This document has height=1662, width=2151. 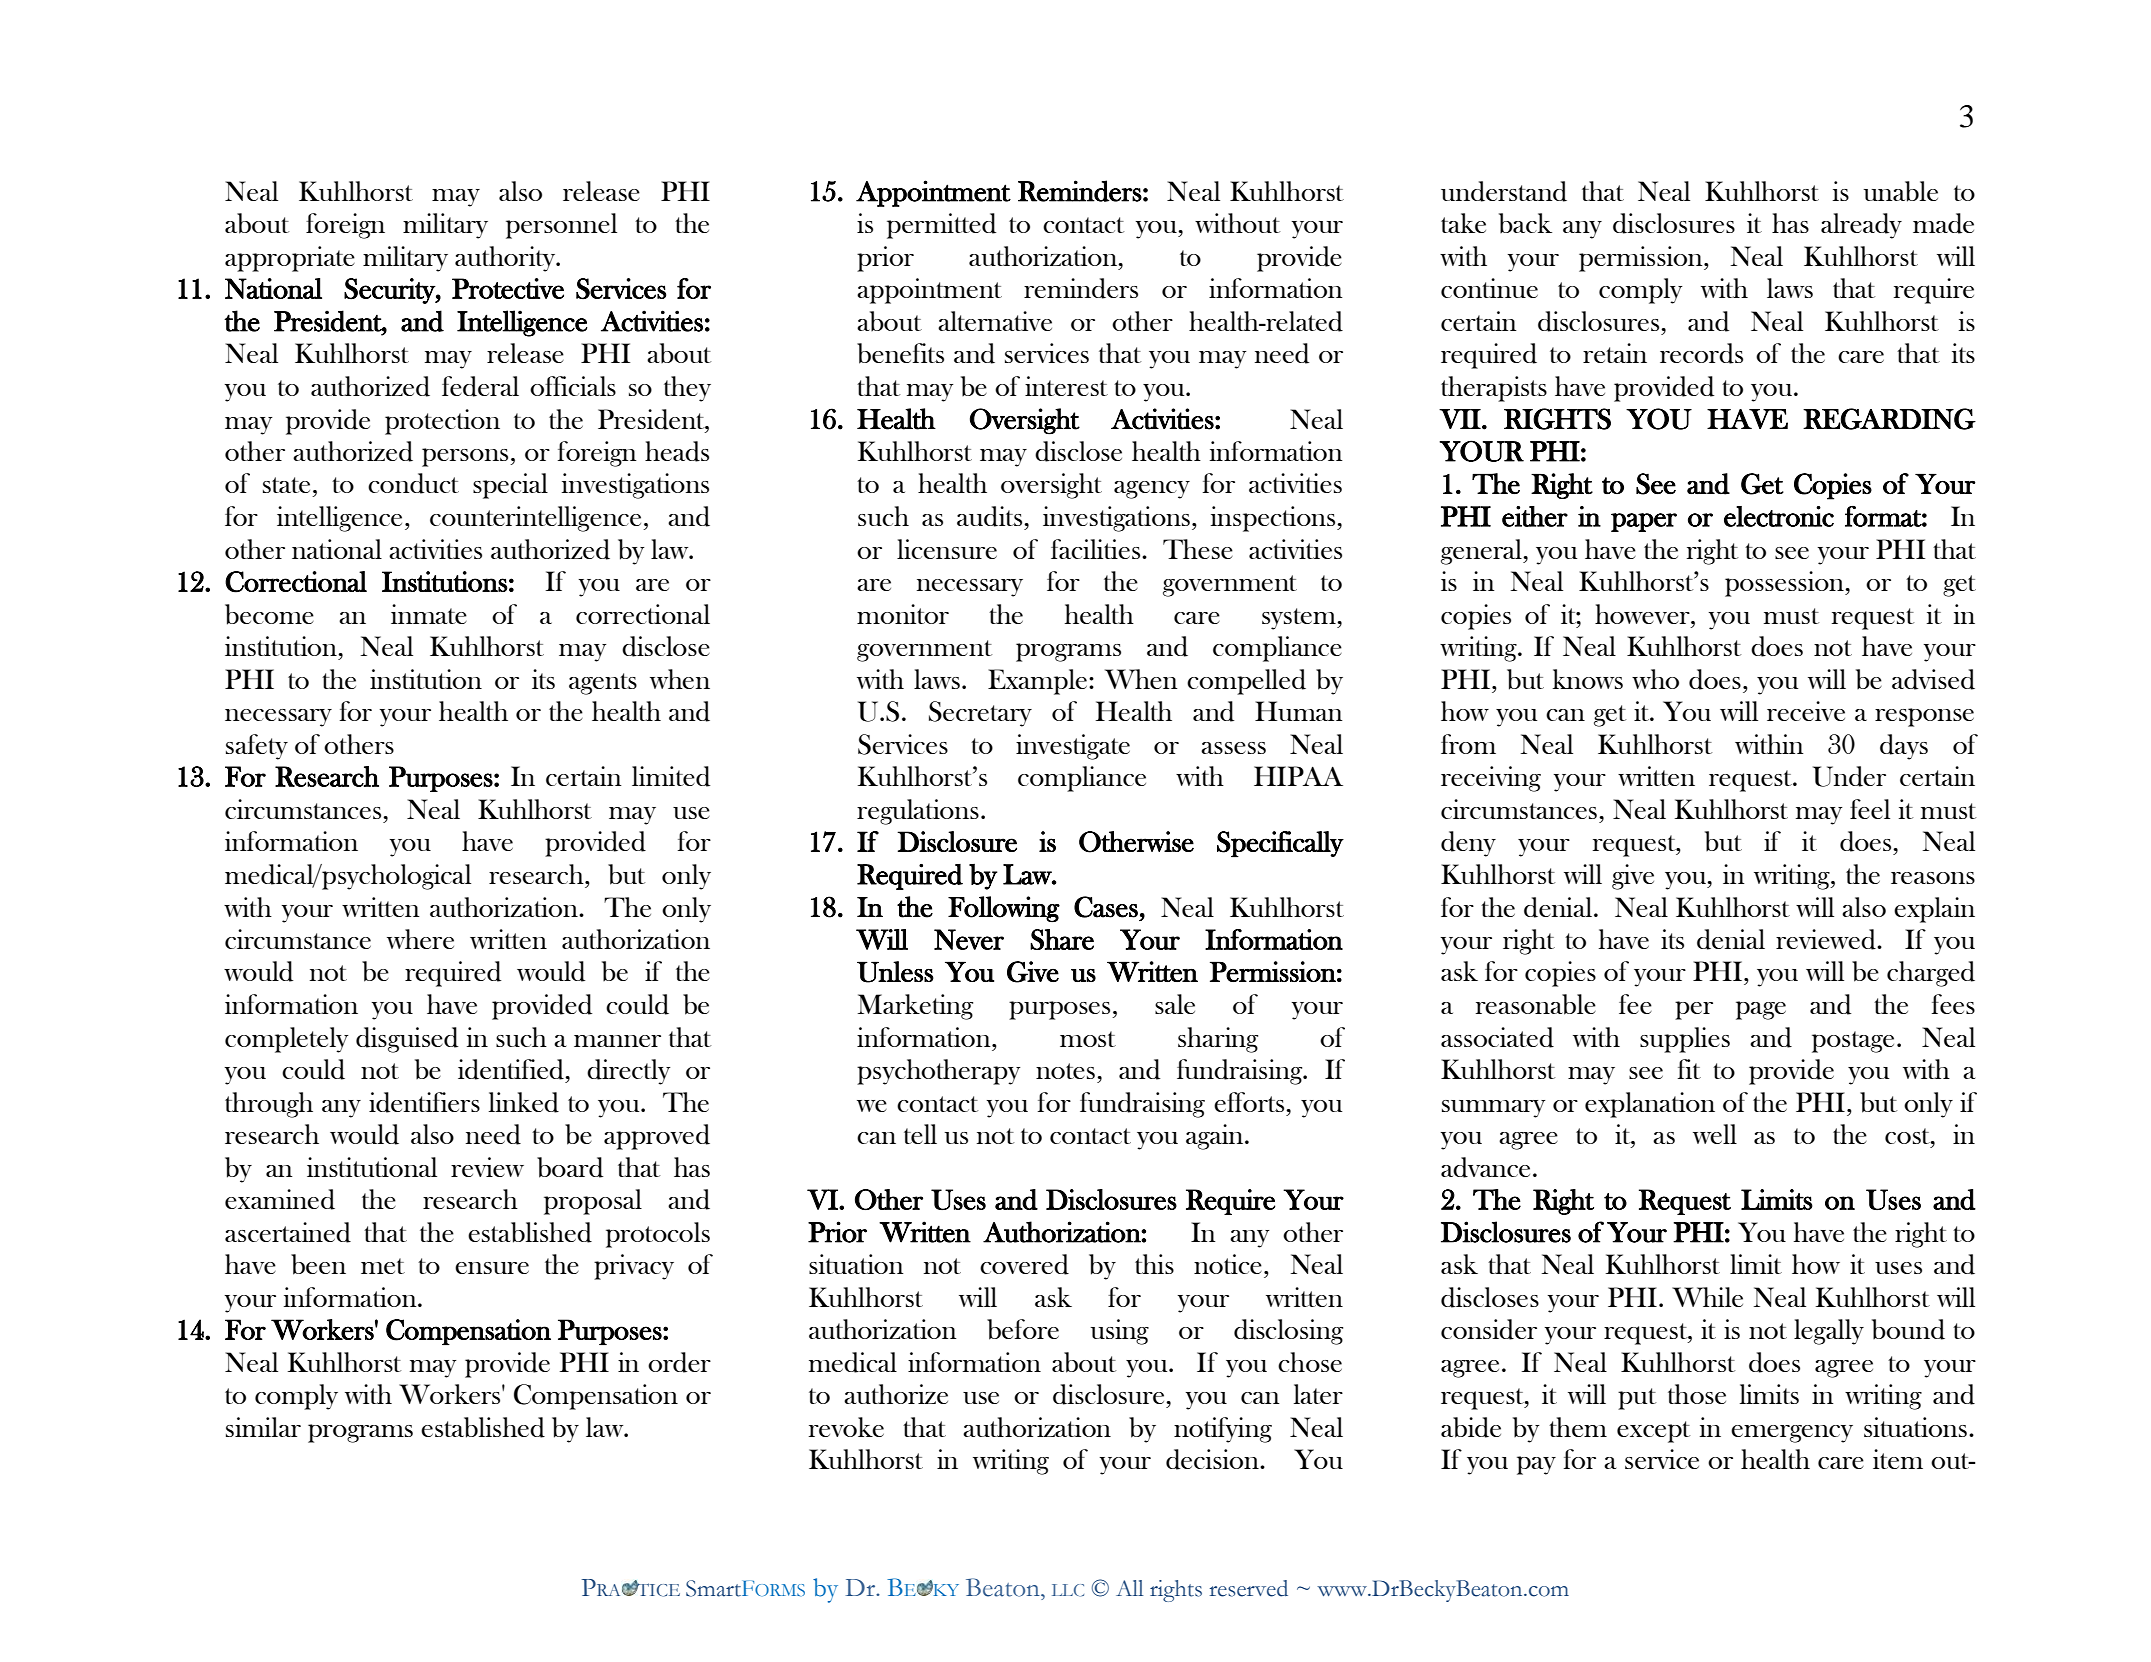 What do you see at coordinates (941, 226) in the document?
I see `permitted` at bounding box center [941, 226].
